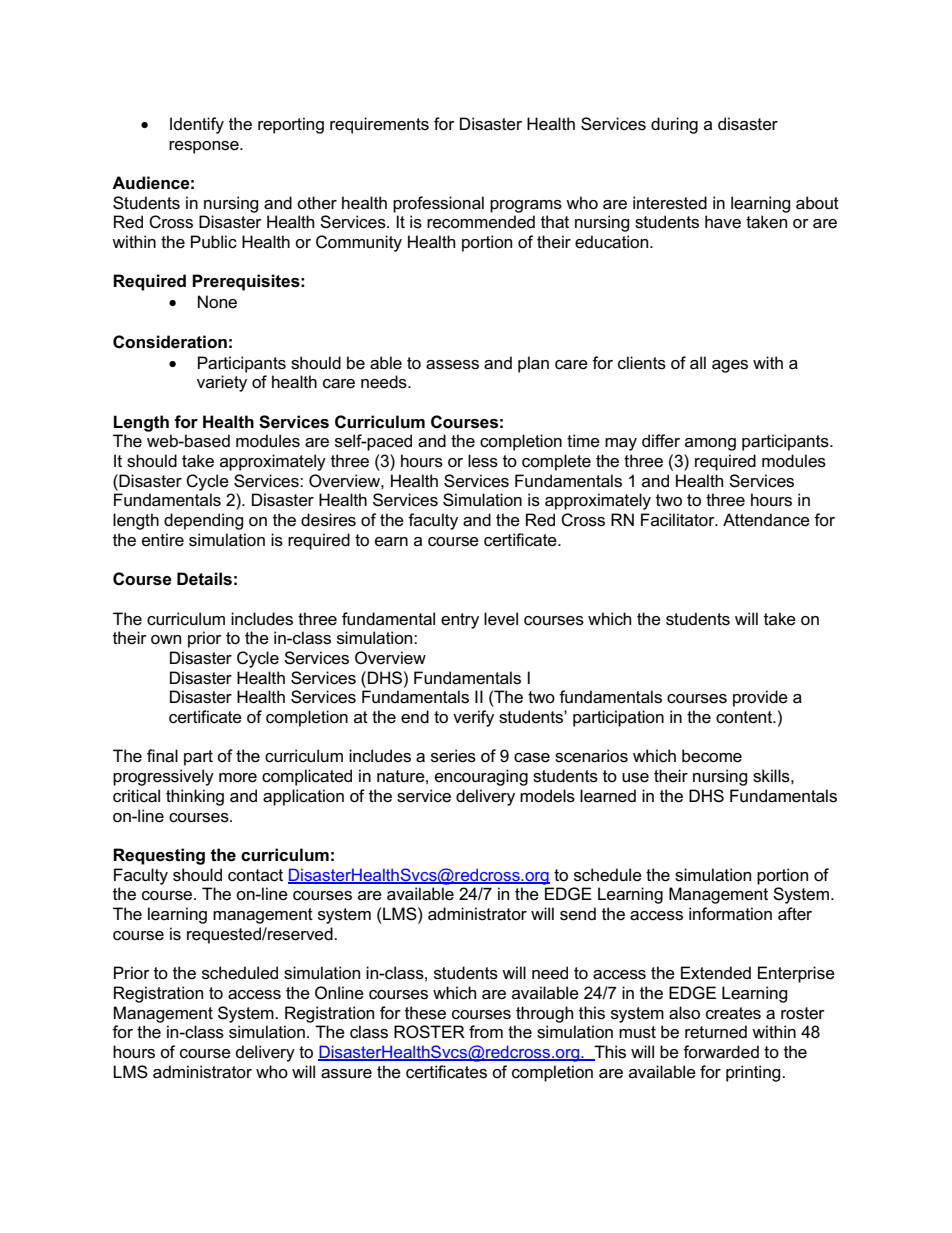  What do you see at coordinates (195, 797) in the image?
I see `thinking` at bounding box center [195, 797].
